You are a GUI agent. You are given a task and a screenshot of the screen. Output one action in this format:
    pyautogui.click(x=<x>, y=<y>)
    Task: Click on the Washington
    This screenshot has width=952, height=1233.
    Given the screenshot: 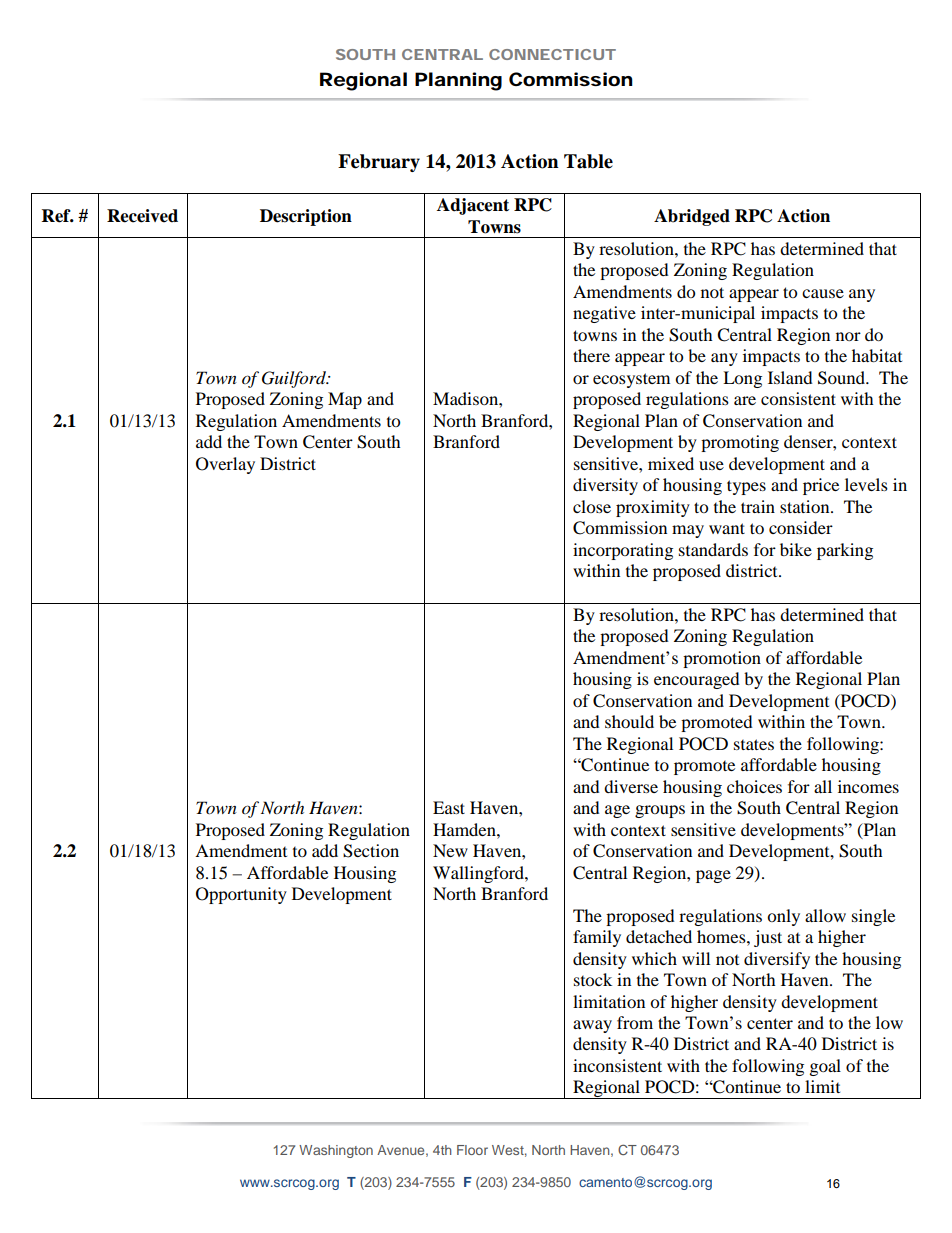 What is the action you would take?
    pyautogui.click(x=336, y=1151)
